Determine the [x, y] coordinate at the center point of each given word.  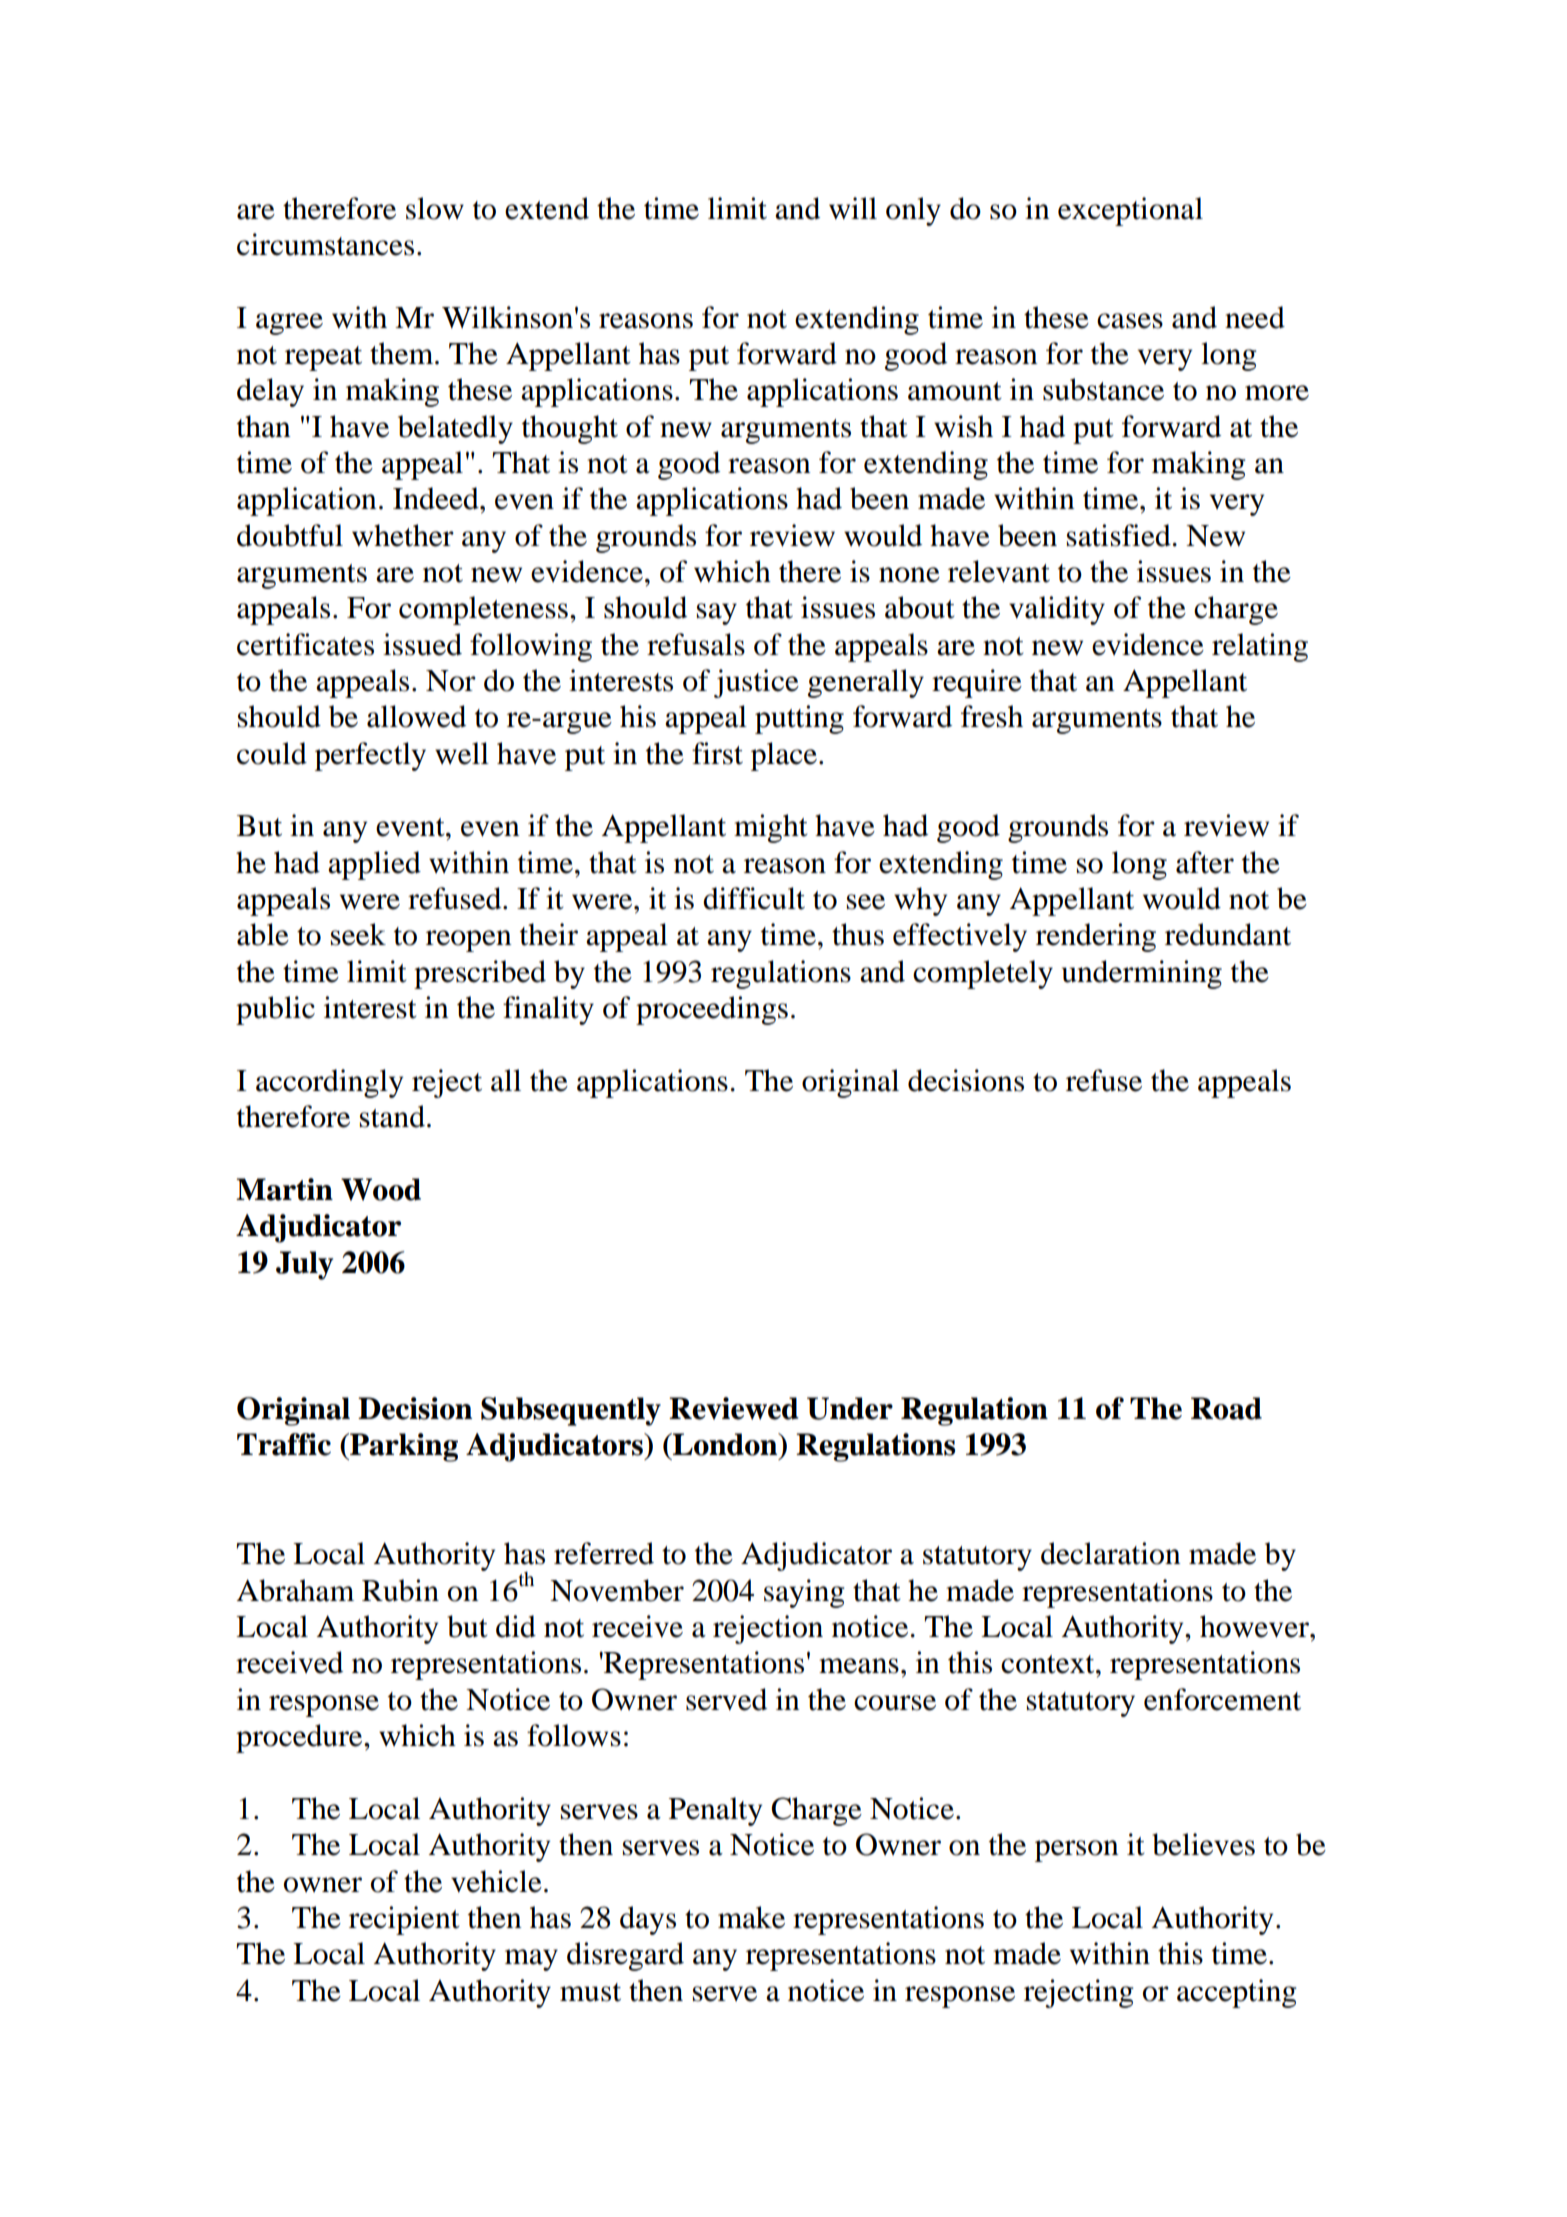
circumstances [325, 244]
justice [756, 683]
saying [804, 1593]
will [853, 208]
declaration [1111, 1553]
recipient [404, 1920]
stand [392, 1116]
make [751, 1917]
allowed [416, 716]
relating [1260, 647]
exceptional [1130, 211]
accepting [1237, 1993]
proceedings [712, 1010]
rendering [1096, 937]
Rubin [400, 1590]
